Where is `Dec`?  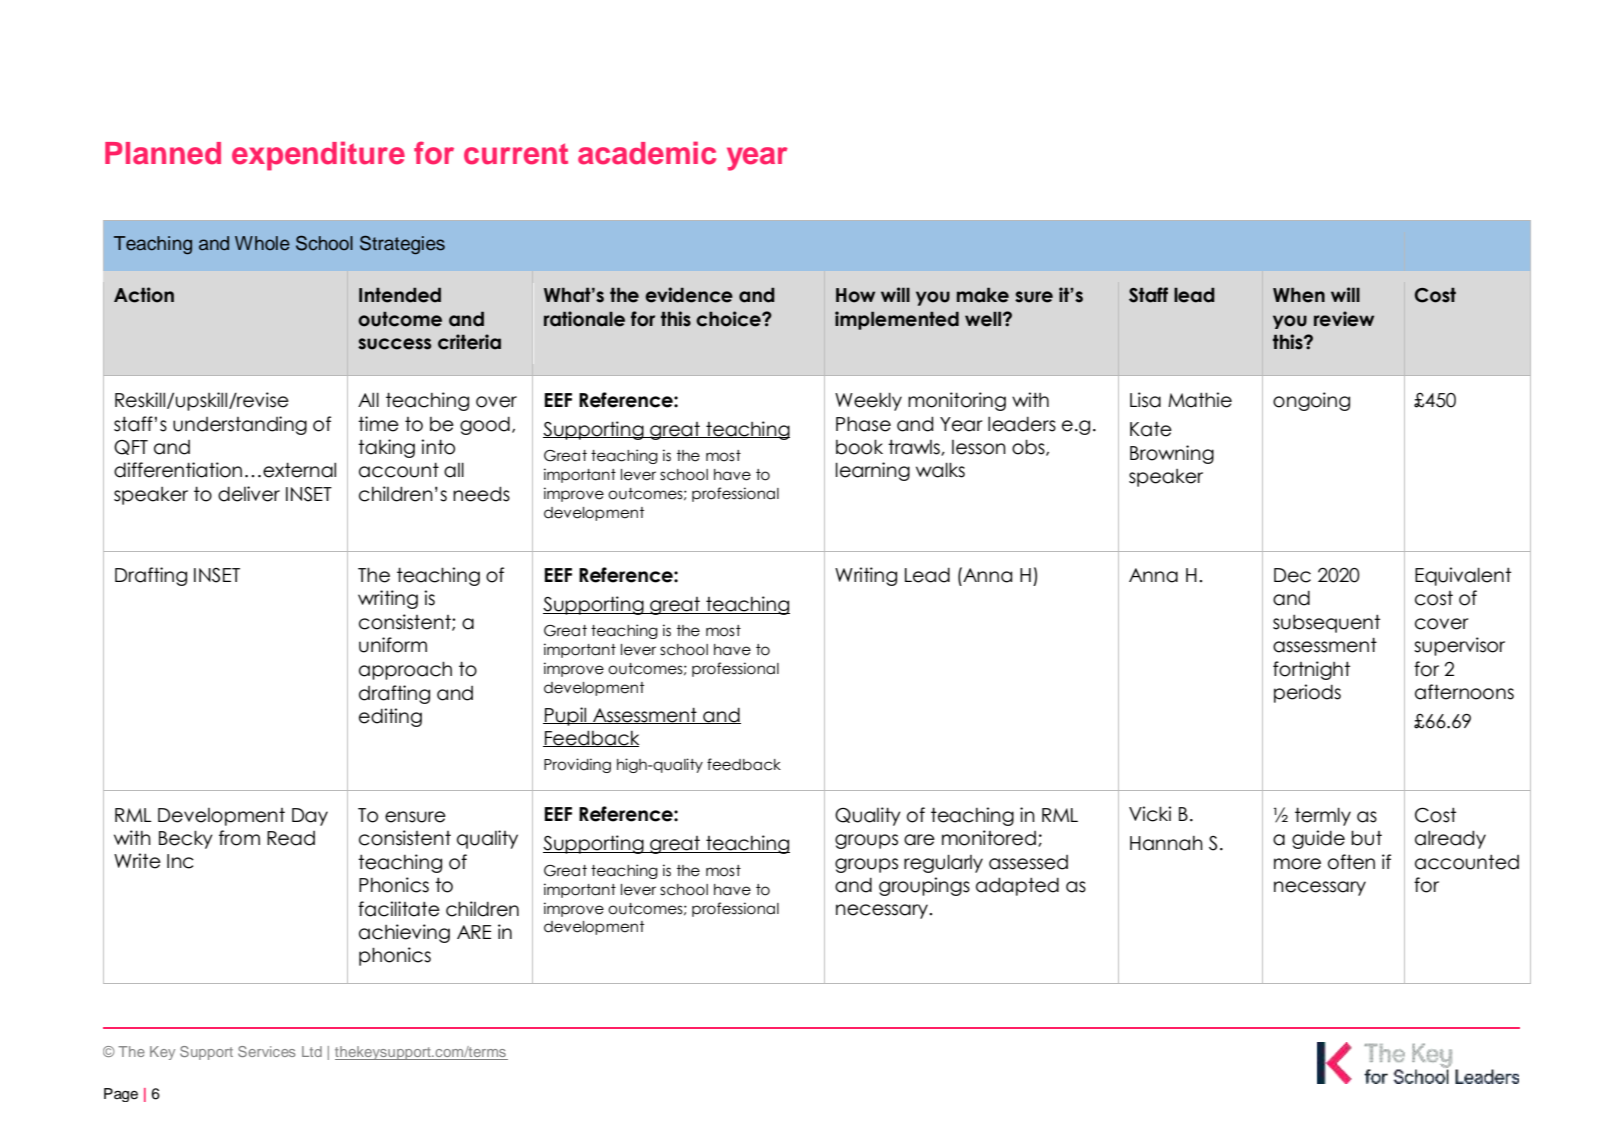 Dec is located at coordinates (1292, 575).
